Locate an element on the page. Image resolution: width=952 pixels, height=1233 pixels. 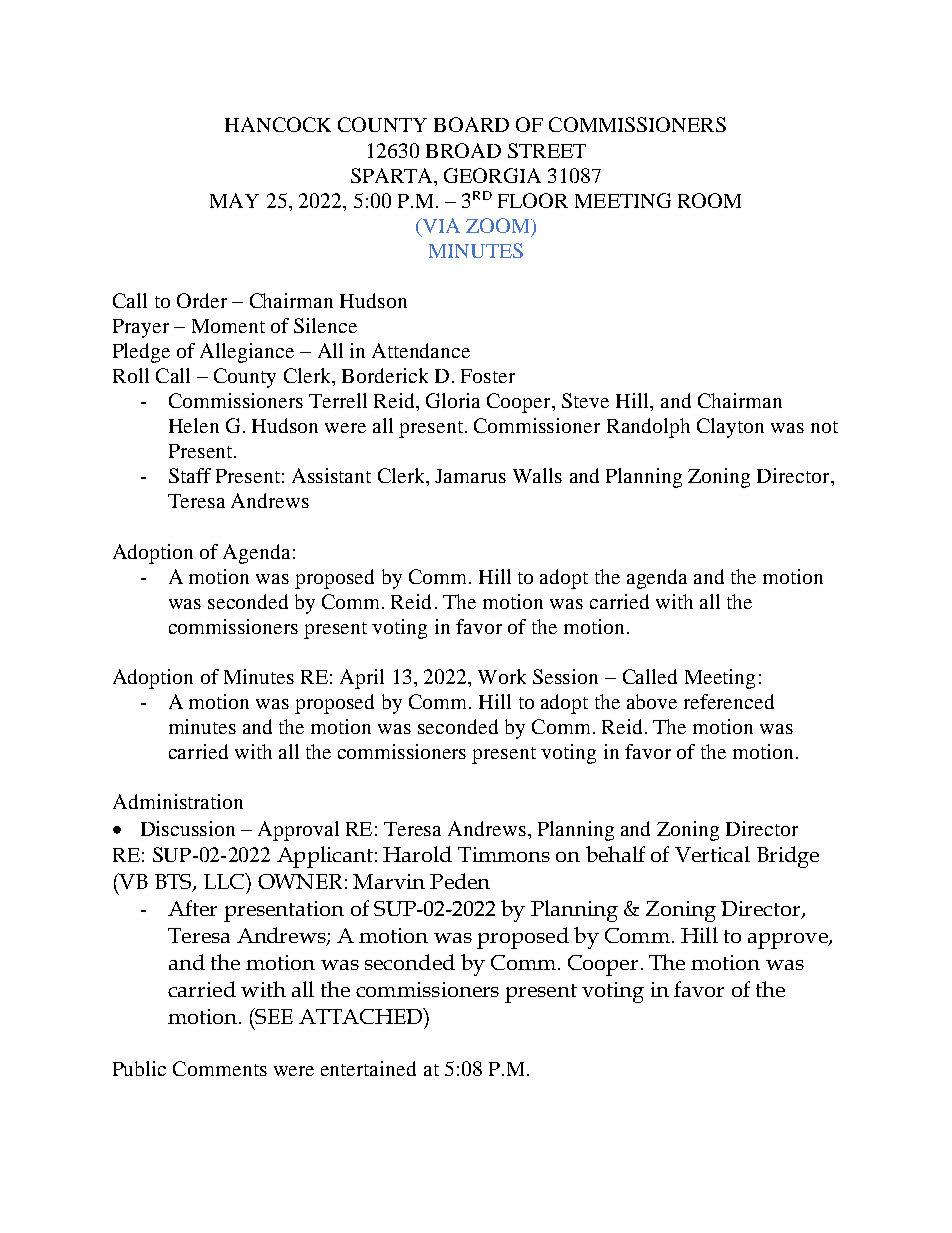
Clayton is located at coordinates (730, 428).
